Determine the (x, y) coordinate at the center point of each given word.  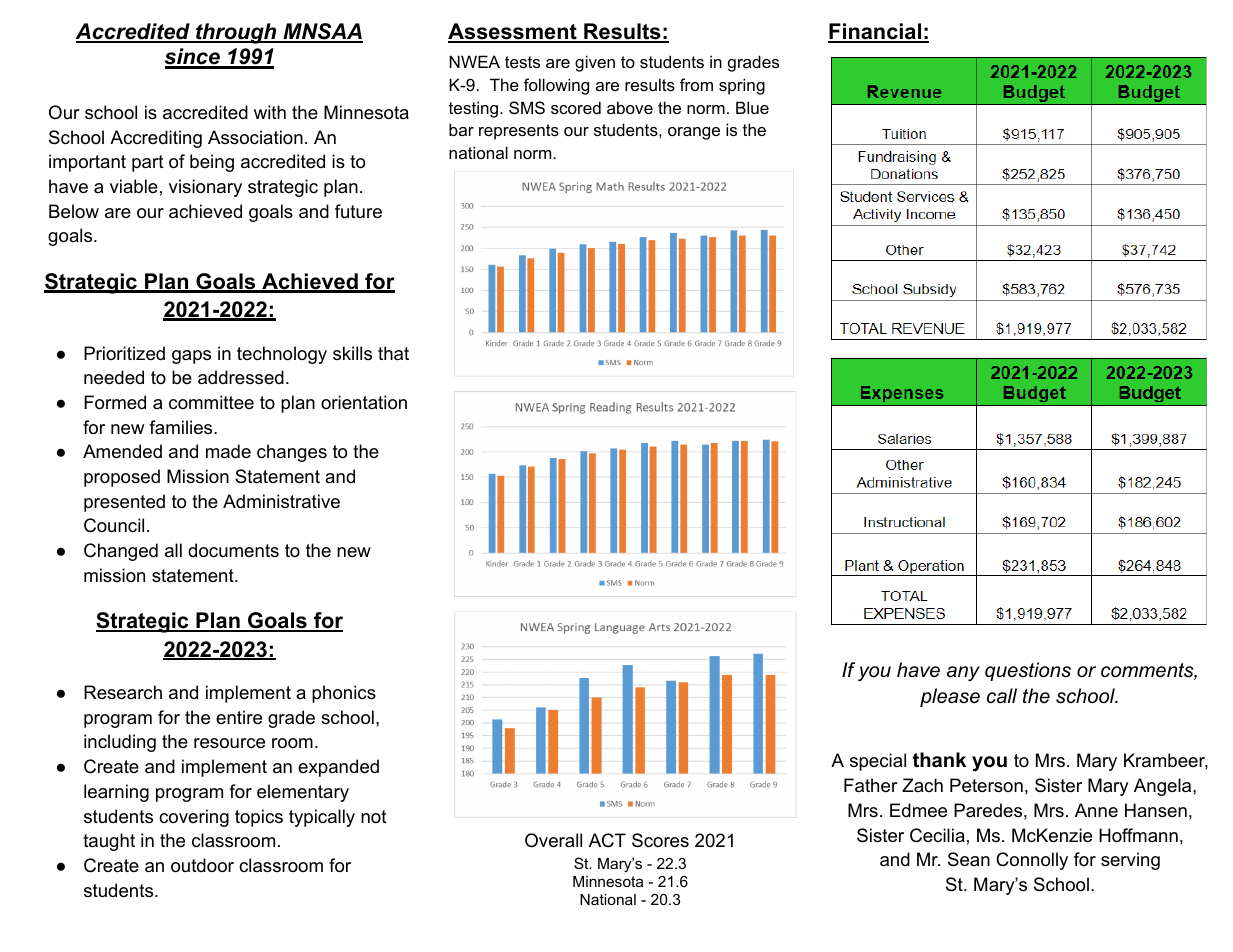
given (595, 63)
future (358, 211)
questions (1028, 671)
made (228, 451)
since (193, 58)
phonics (344, 694)
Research (123, 692)
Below (74, 211)
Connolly (1032, 861)
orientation (364, 402)
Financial (876, 33)
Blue (752, 107)
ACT (607, 840)
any (963, 674)
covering (194, 818)
